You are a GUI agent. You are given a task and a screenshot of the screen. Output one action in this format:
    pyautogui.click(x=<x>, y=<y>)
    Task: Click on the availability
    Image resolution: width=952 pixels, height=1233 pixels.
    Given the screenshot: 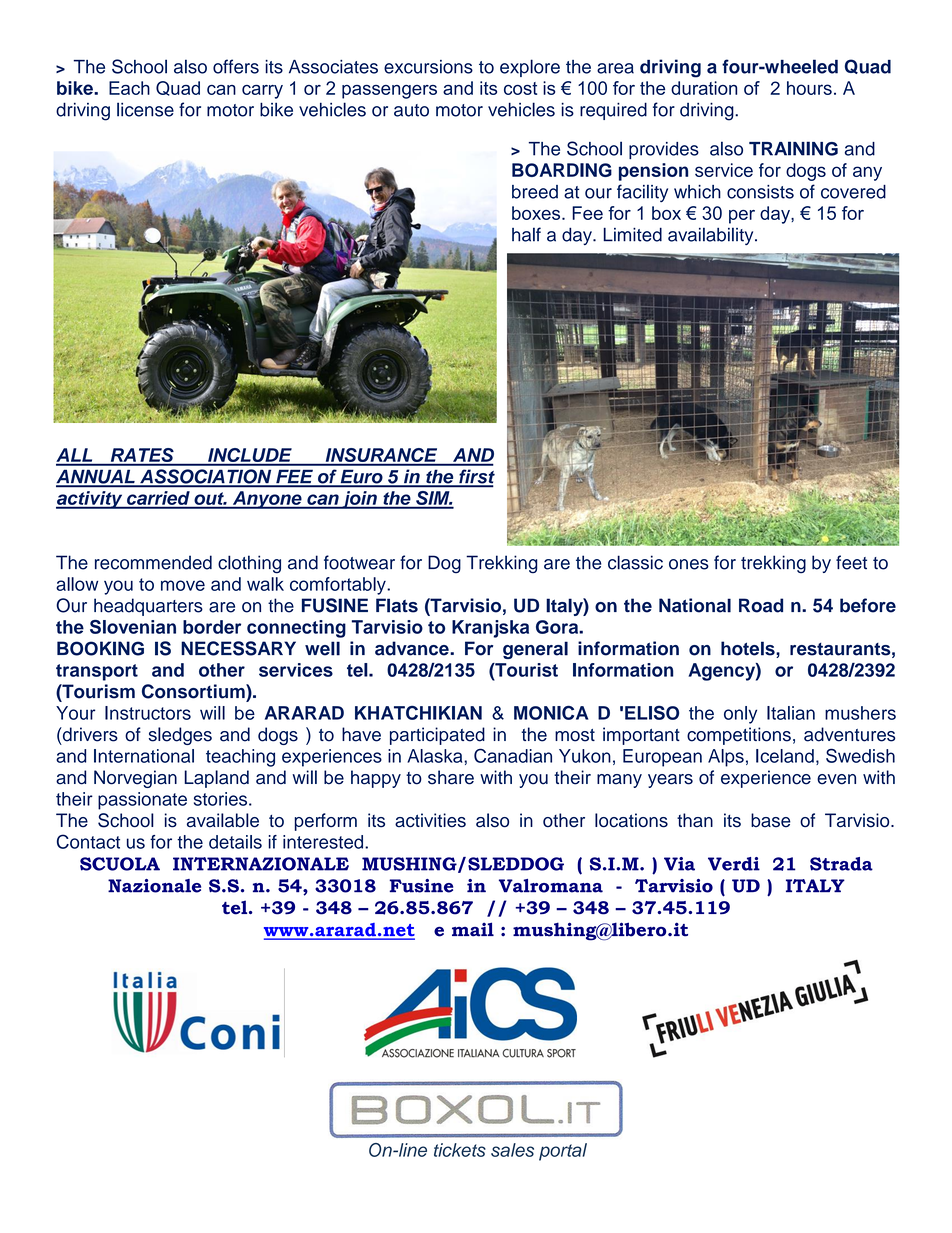 What is the action you would take?
    pyautogui.click(x=712, y=236)
